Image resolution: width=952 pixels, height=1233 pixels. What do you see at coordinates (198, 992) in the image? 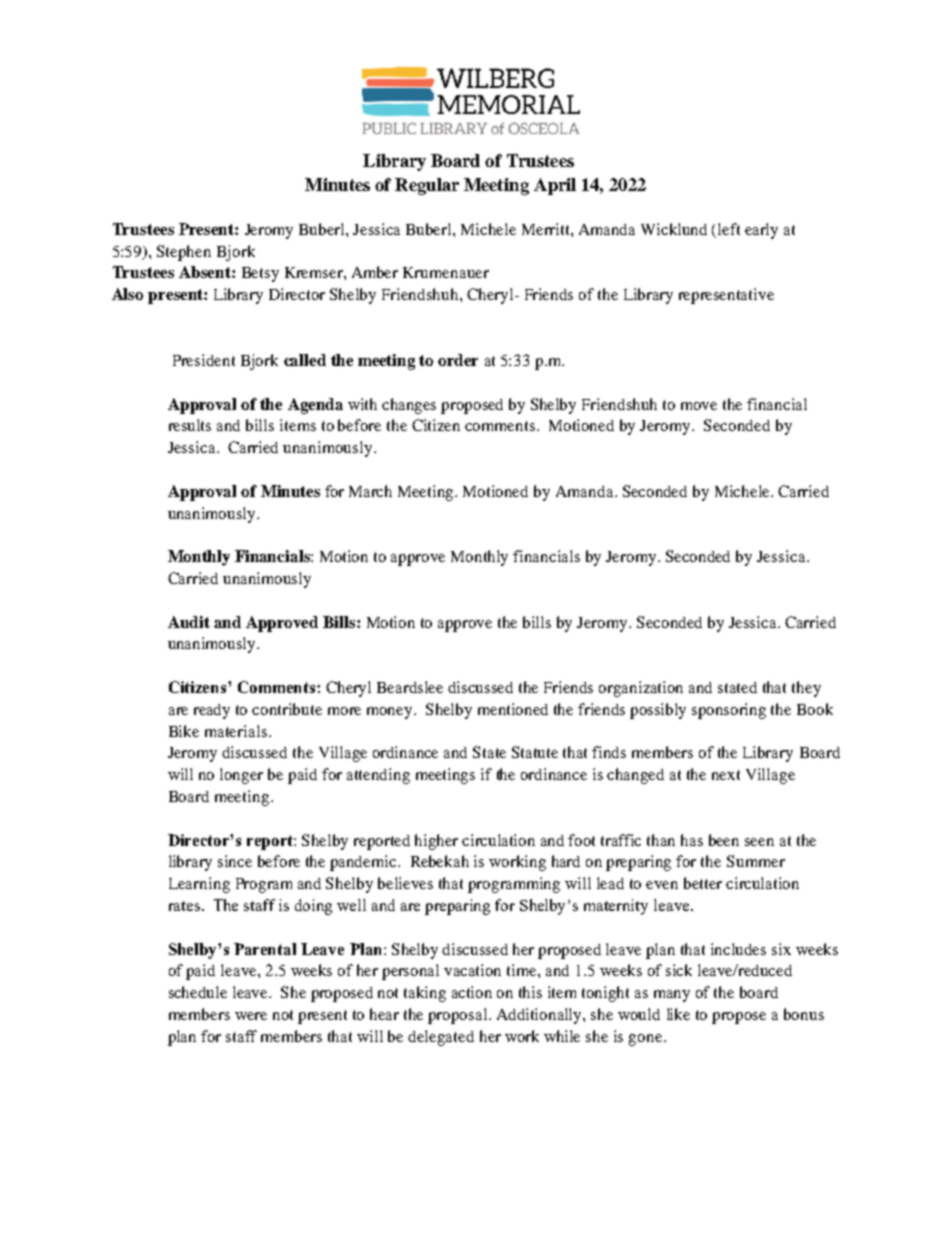
I see `schedule` at bounding box center [198, 992].
